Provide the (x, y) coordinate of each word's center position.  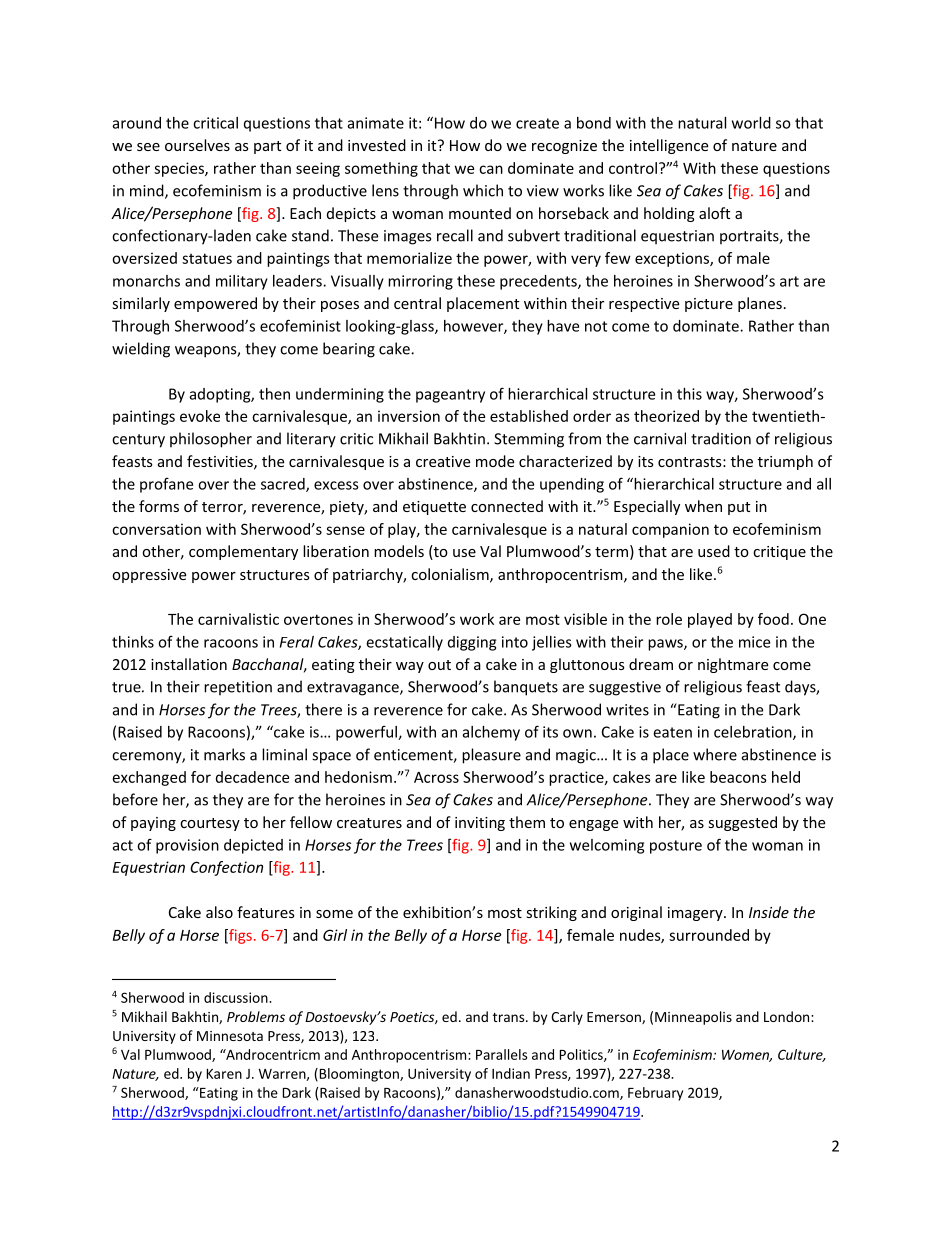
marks (224, 754)
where (715, 754)
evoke (200, 416)
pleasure (491, 756)
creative (443, 461)
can (491, 169)
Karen (224, 1074)
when (703, 506)
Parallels (501, 1054)
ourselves (197, 145)
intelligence (669, 146)
